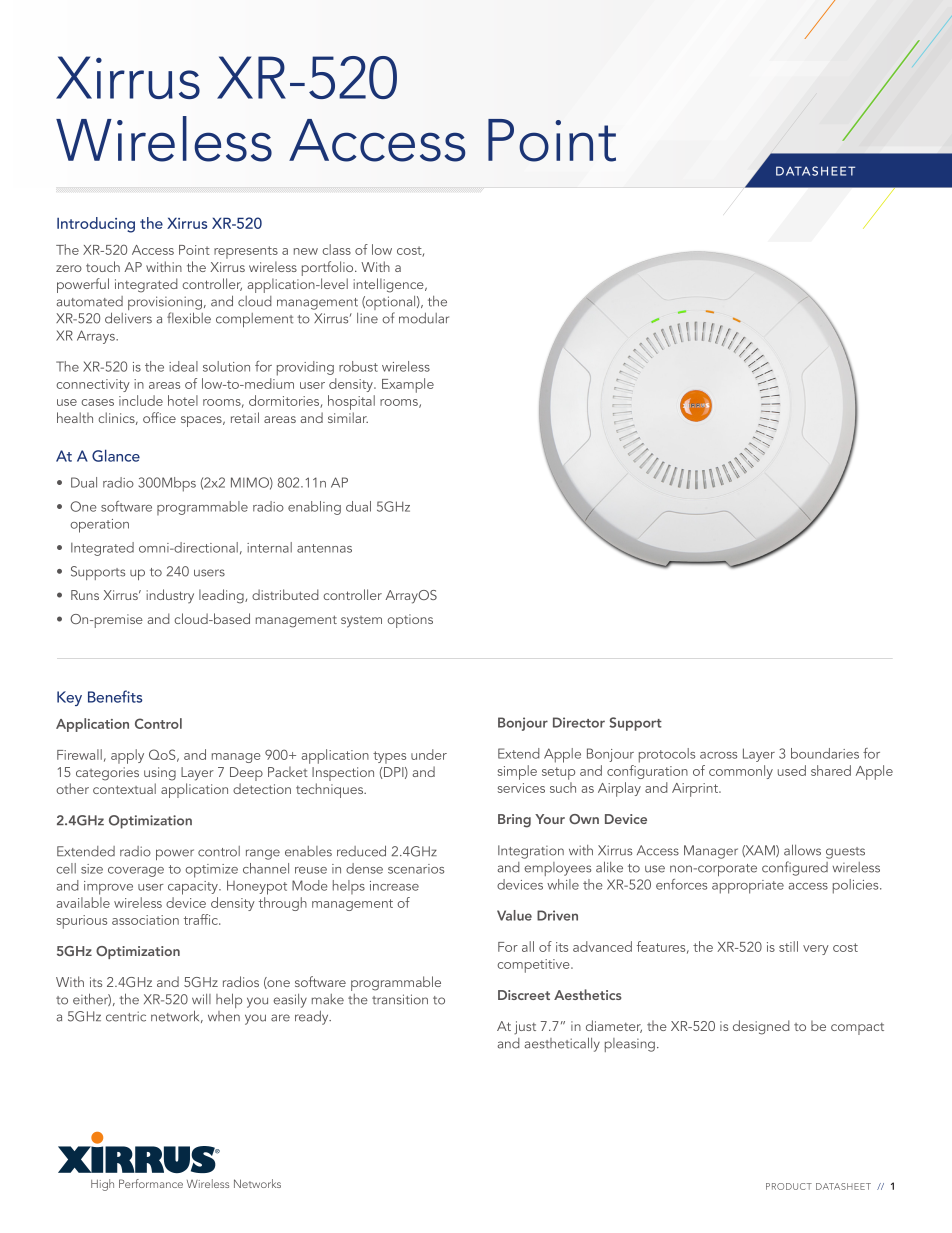 The image size is (952, 1233). What do you see at coordinates (424, 318) in the image?
I see `modular` at bounding box center [424, 318].
